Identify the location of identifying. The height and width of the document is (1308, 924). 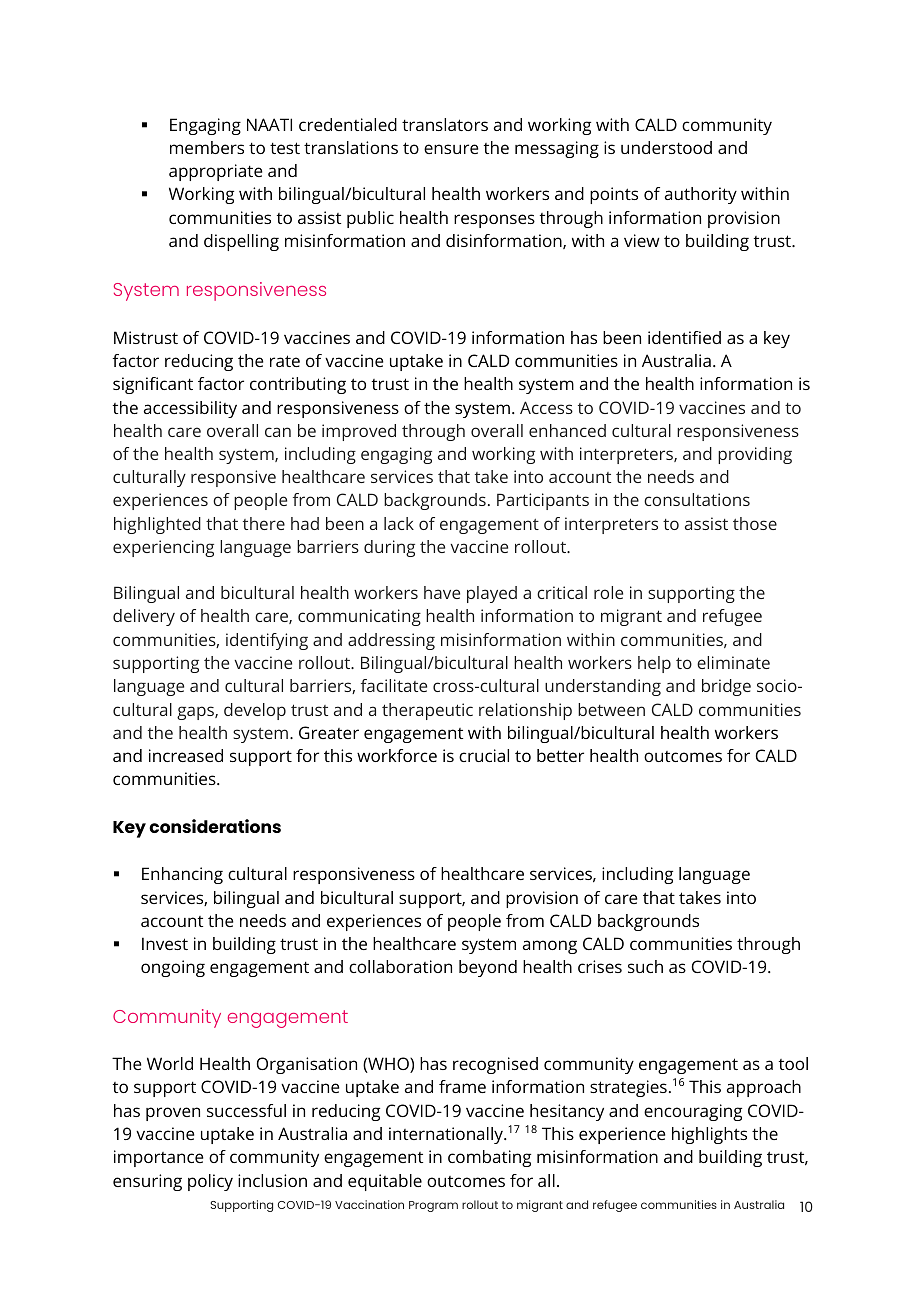
(267, 641).
